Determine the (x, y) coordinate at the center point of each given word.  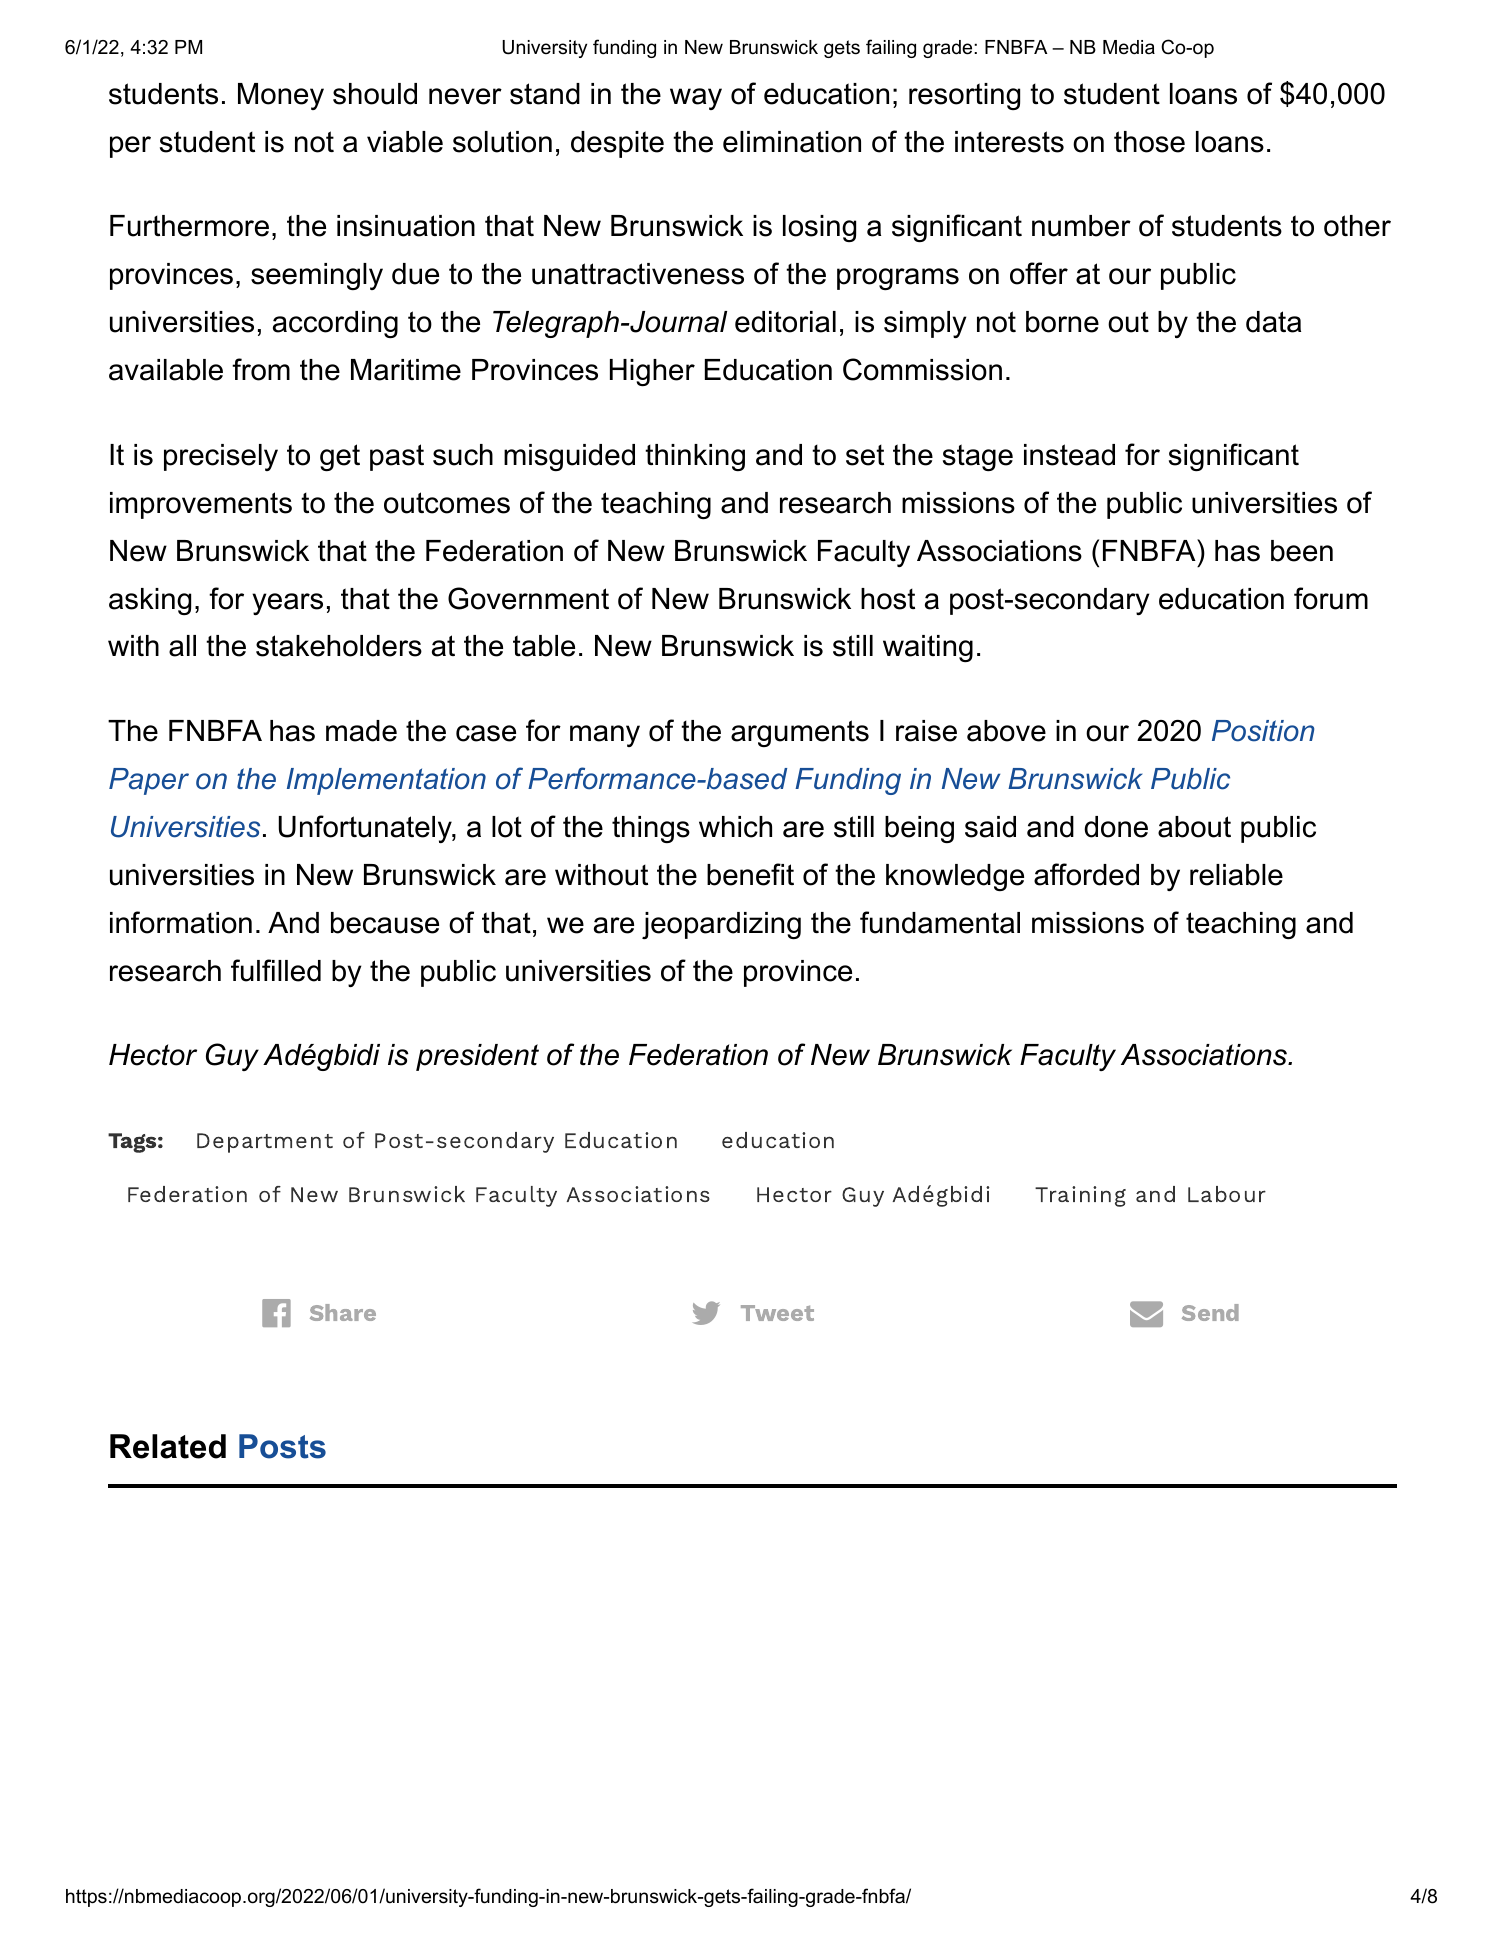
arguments (800, 733)
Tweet (777, 1313)
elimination (792, 142)
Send (1210, 1312)
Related (168, 1446)
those (1149, 142)
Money (281, 96)
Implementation (386, 781)
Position (1263, 731)
